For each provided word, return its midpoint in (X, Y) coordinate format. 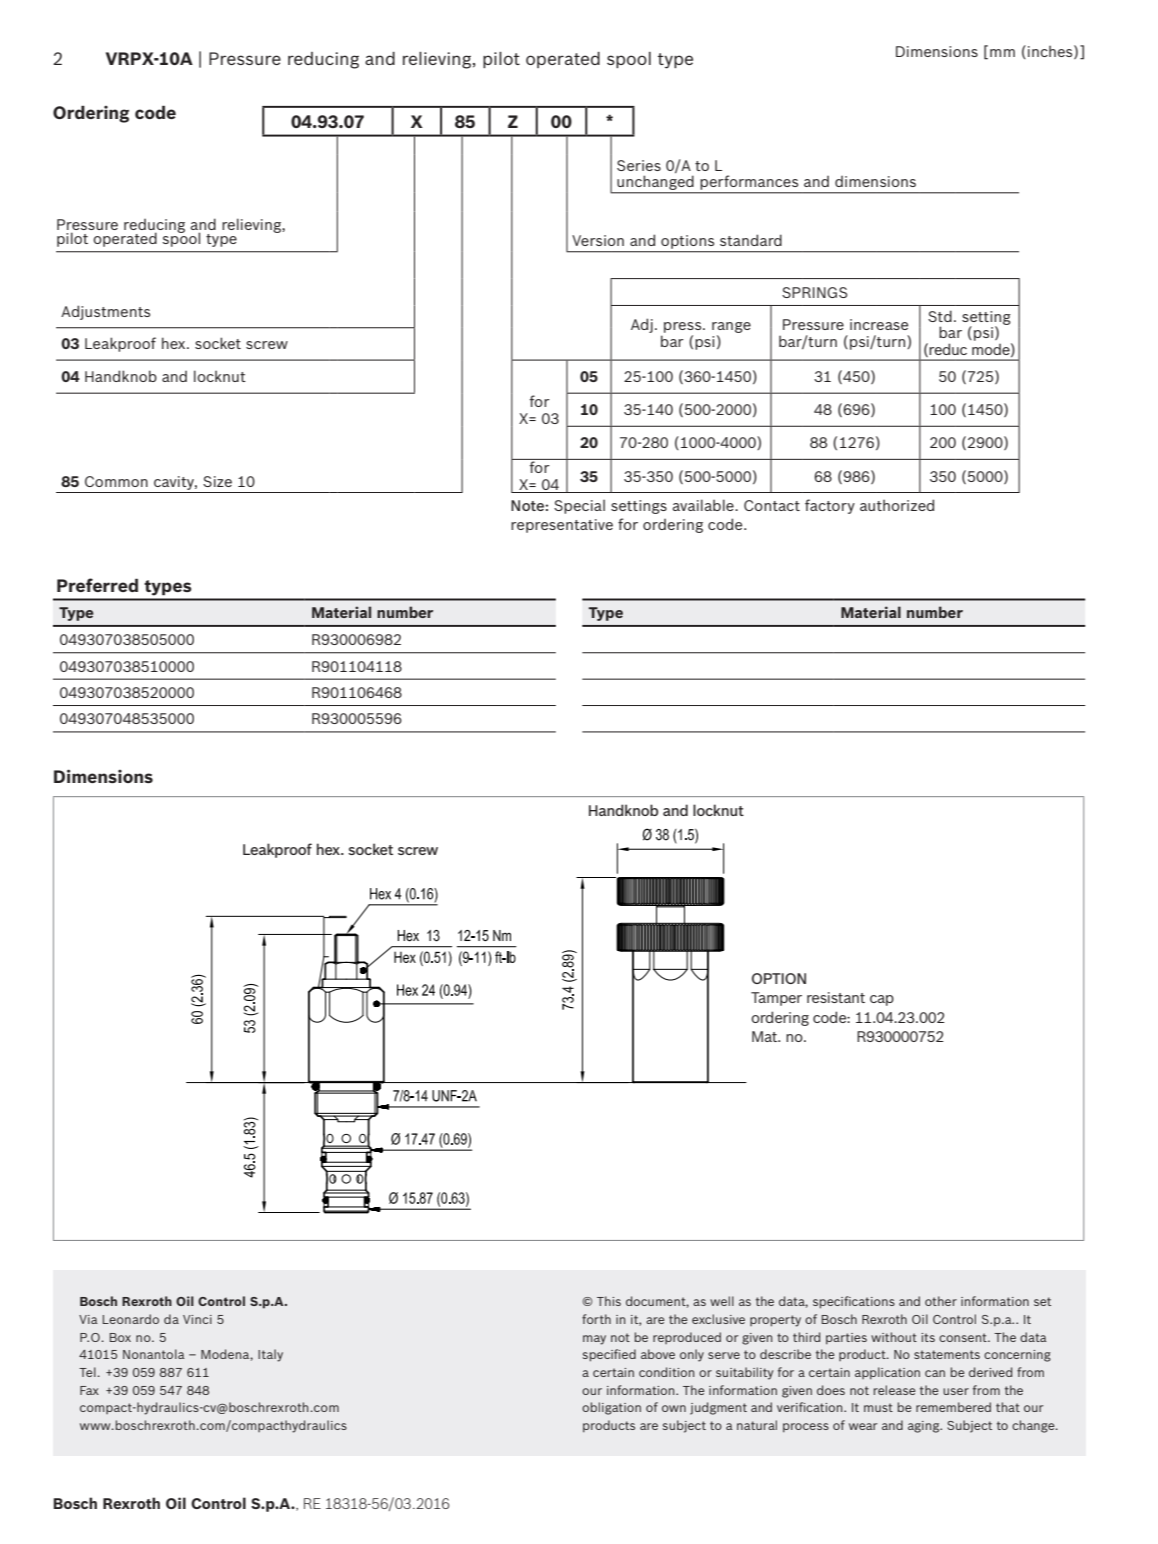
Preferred (97, 585)
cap (882, 1000)
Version (598, 240)
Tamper (776, 999)
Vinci (197, 1319)
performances (749, 183)
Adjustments (105, 312)
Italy (270, 1355)
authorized (897, 505)
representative (562, 526)
